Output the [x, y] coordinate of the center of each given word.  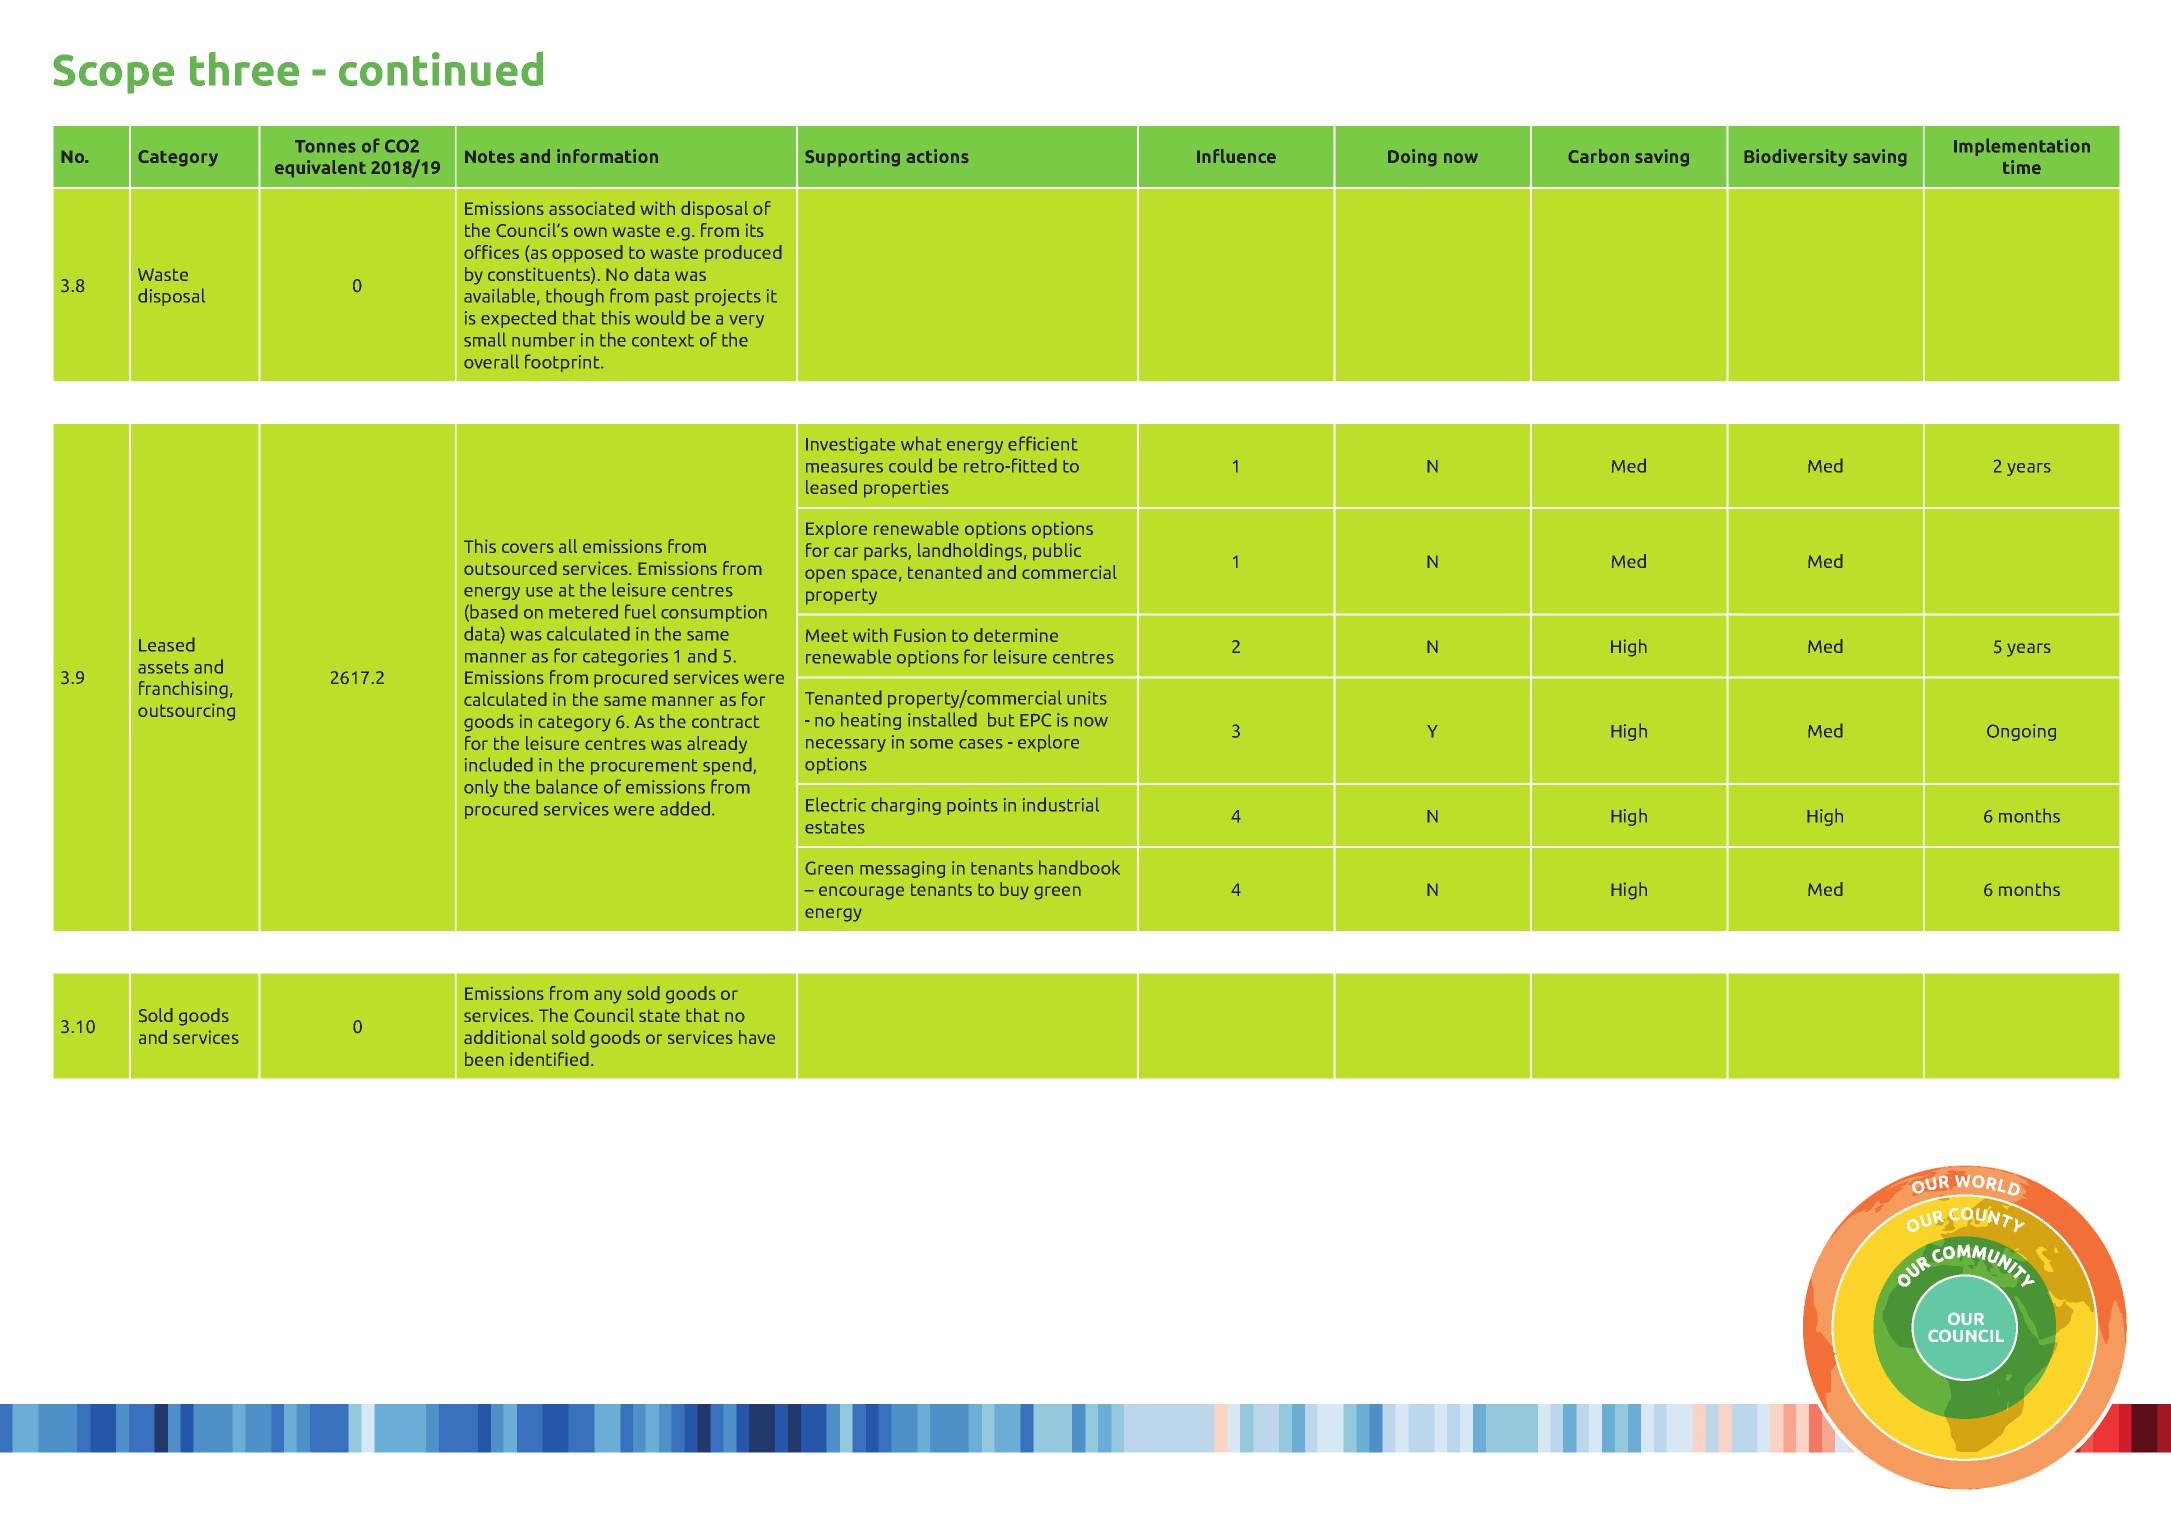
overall [491, 361]
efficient [1043, 443]
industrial [1061, 804]
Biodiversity [1796, 158]
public [1057, 552]
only [481, 788]
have [757, 1037]
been [484, 1059]
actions [937, 156]
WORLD [1988, 1186]
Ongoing [2021, 732]
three [244, 69]
